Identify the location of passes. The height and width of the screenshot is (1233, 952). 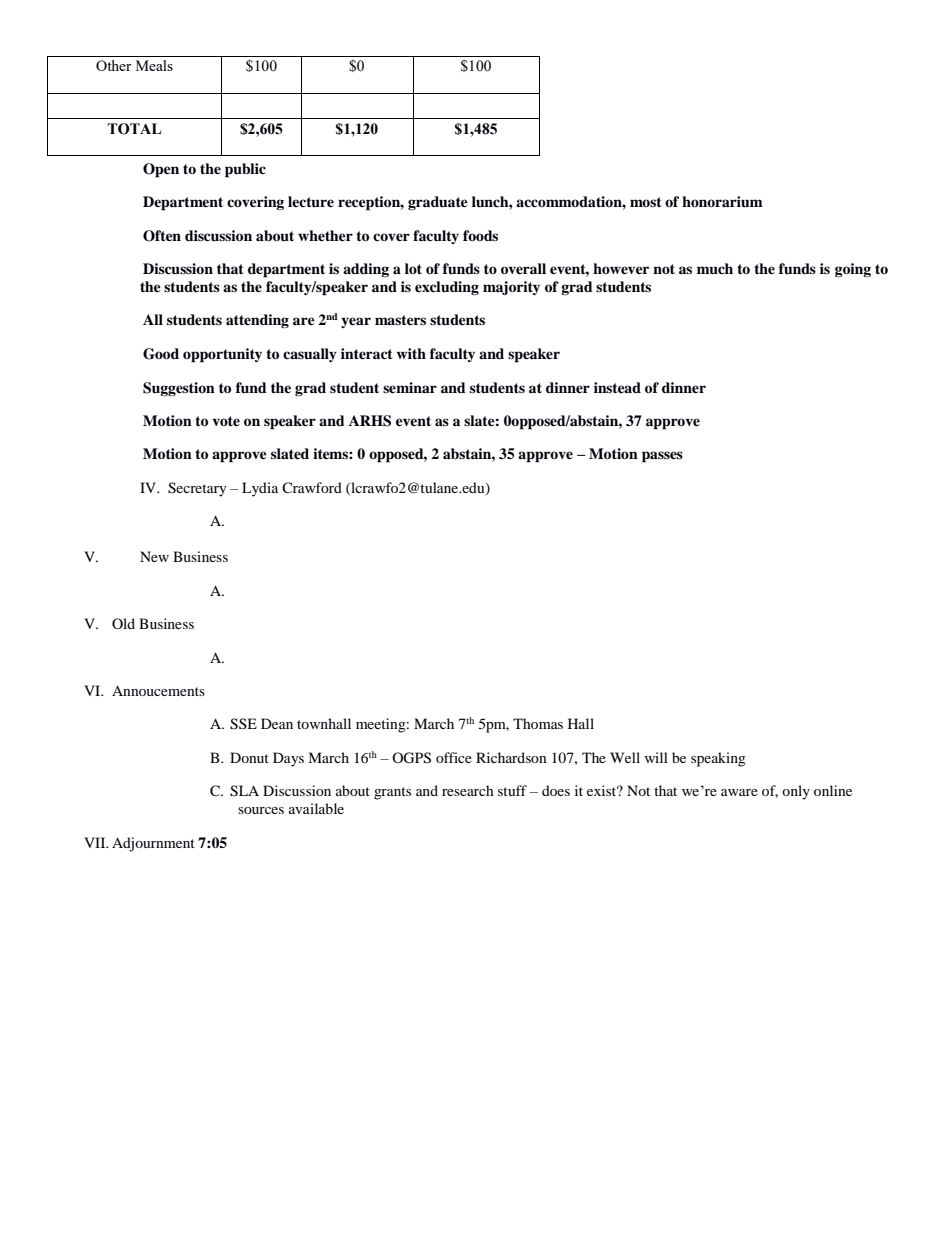
(662, 457).
